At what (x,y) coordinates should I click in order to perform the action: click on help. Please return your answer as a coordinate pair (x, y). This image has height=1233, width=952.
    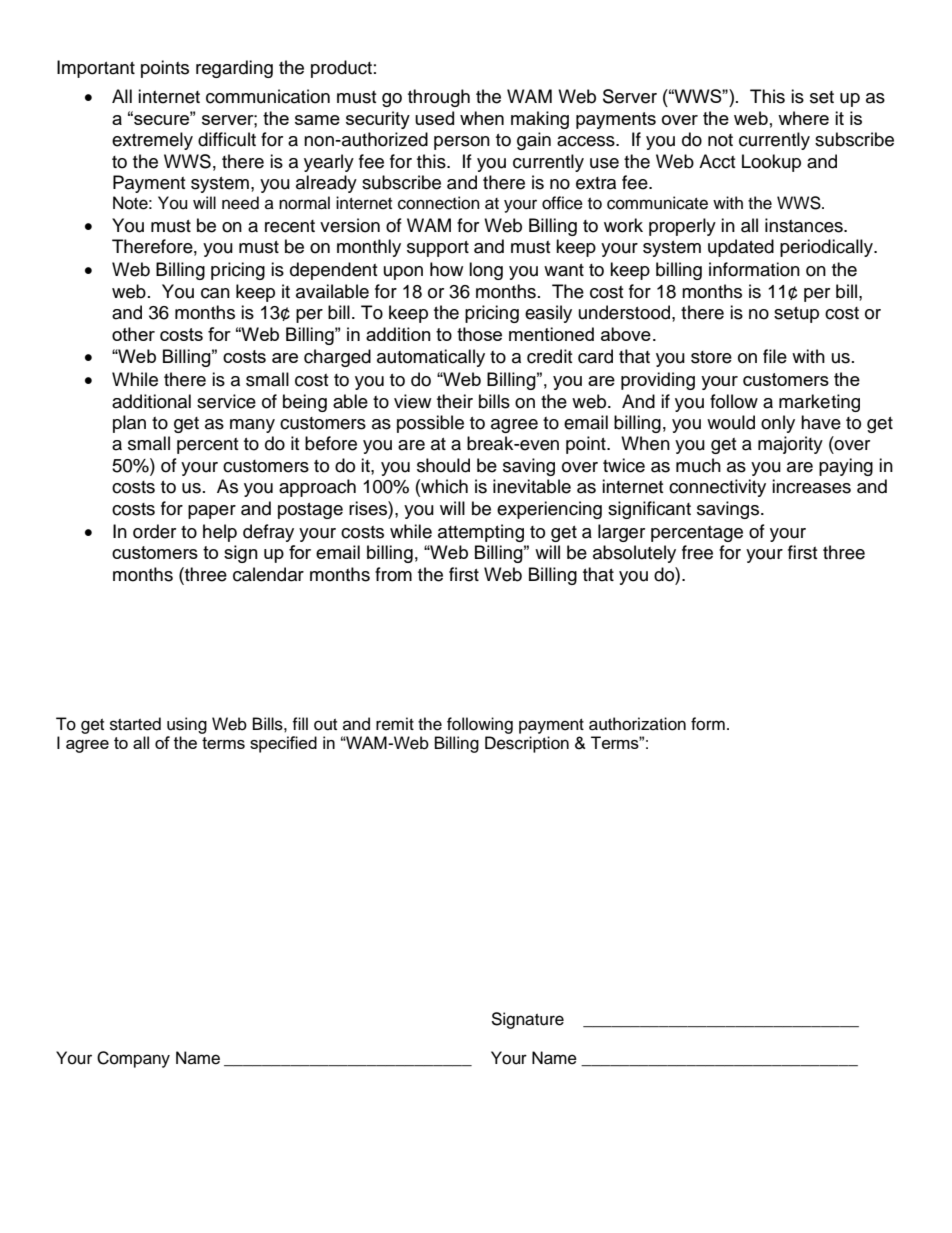
    Looking at the image, I should click on (220, 533).
